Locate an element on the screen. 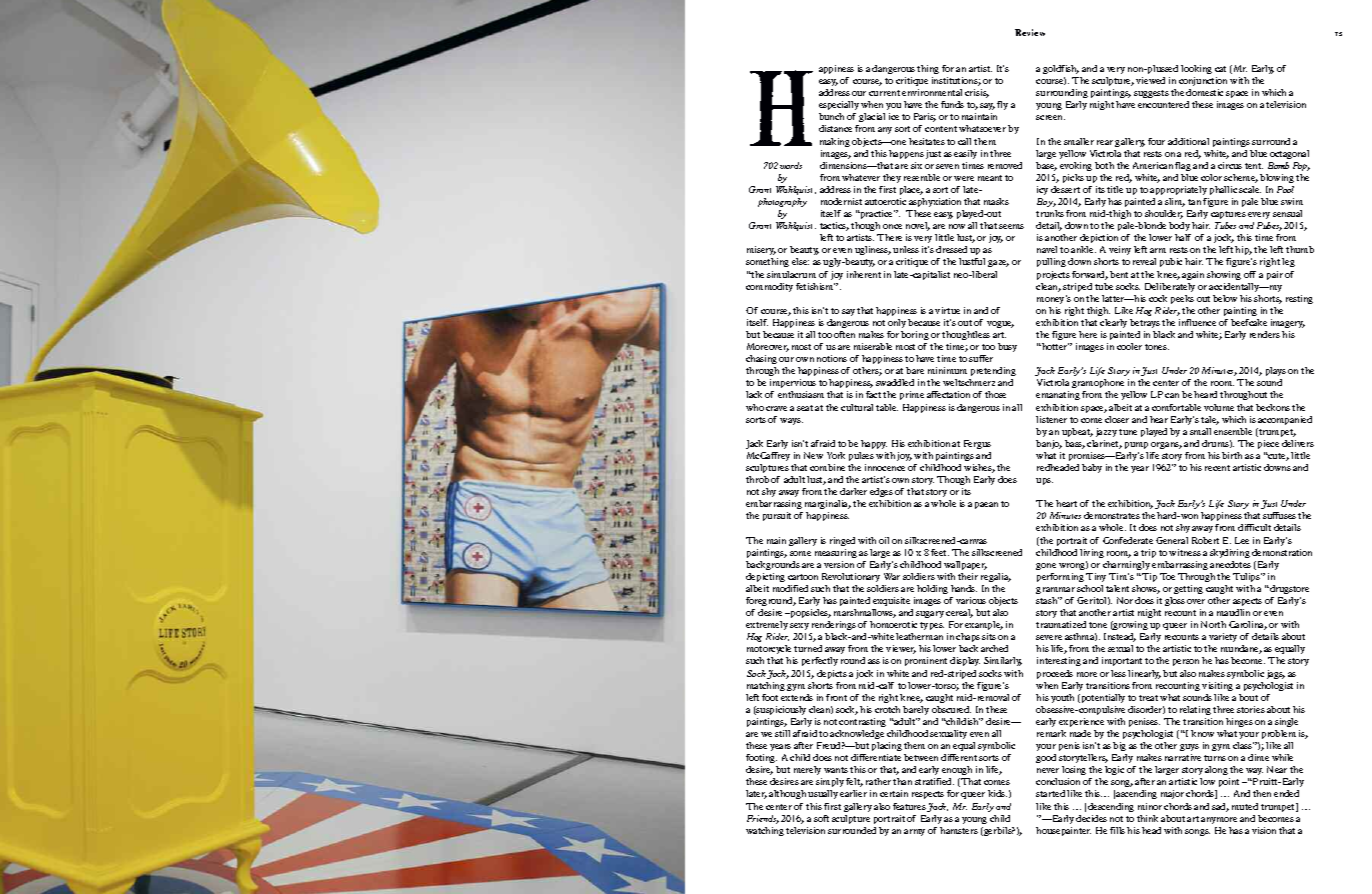 This screenshot has width=1372, height=894. New is located at coordinates (813, 455).
